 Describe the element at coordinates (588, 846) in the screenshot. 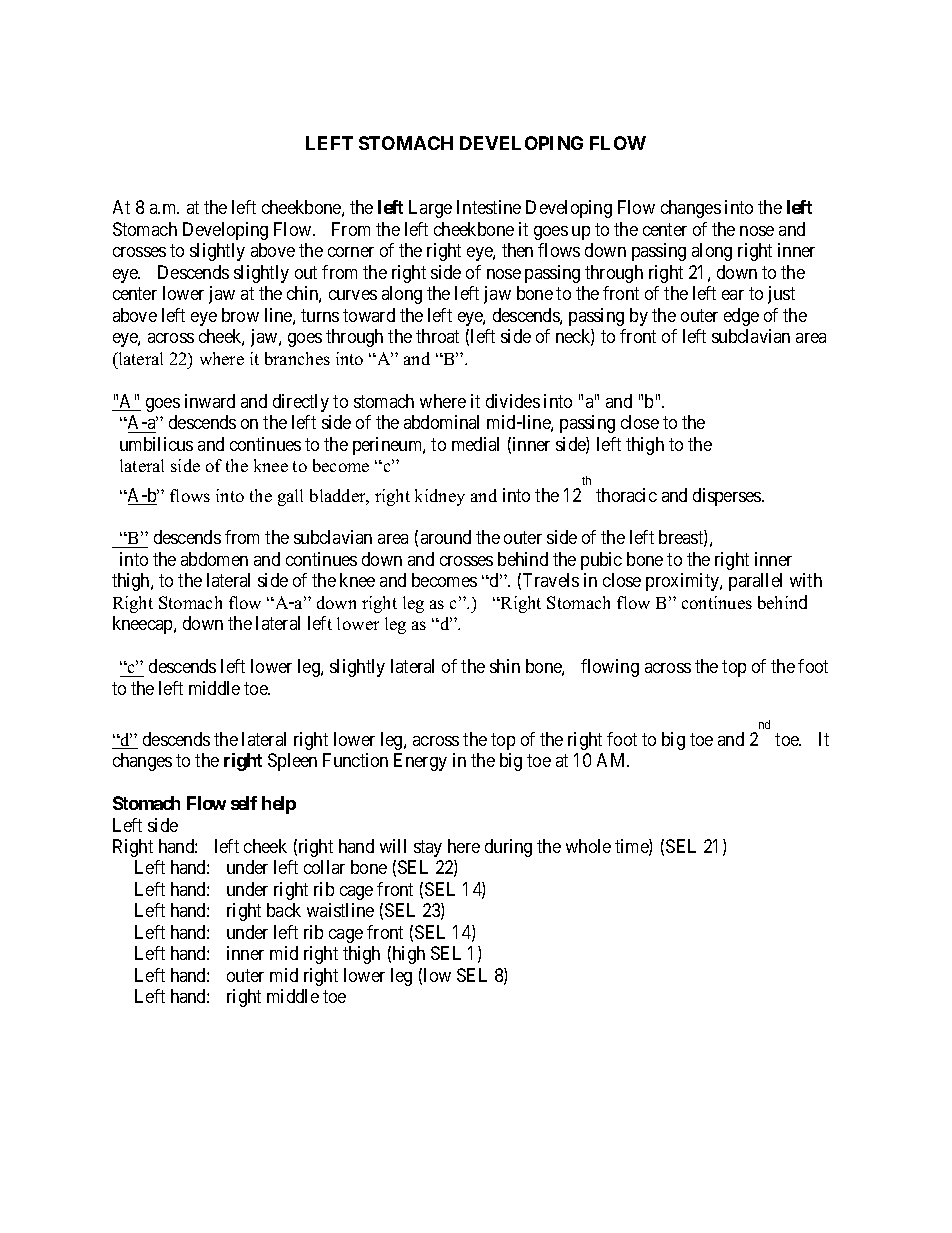

I see `whole` at that location.
